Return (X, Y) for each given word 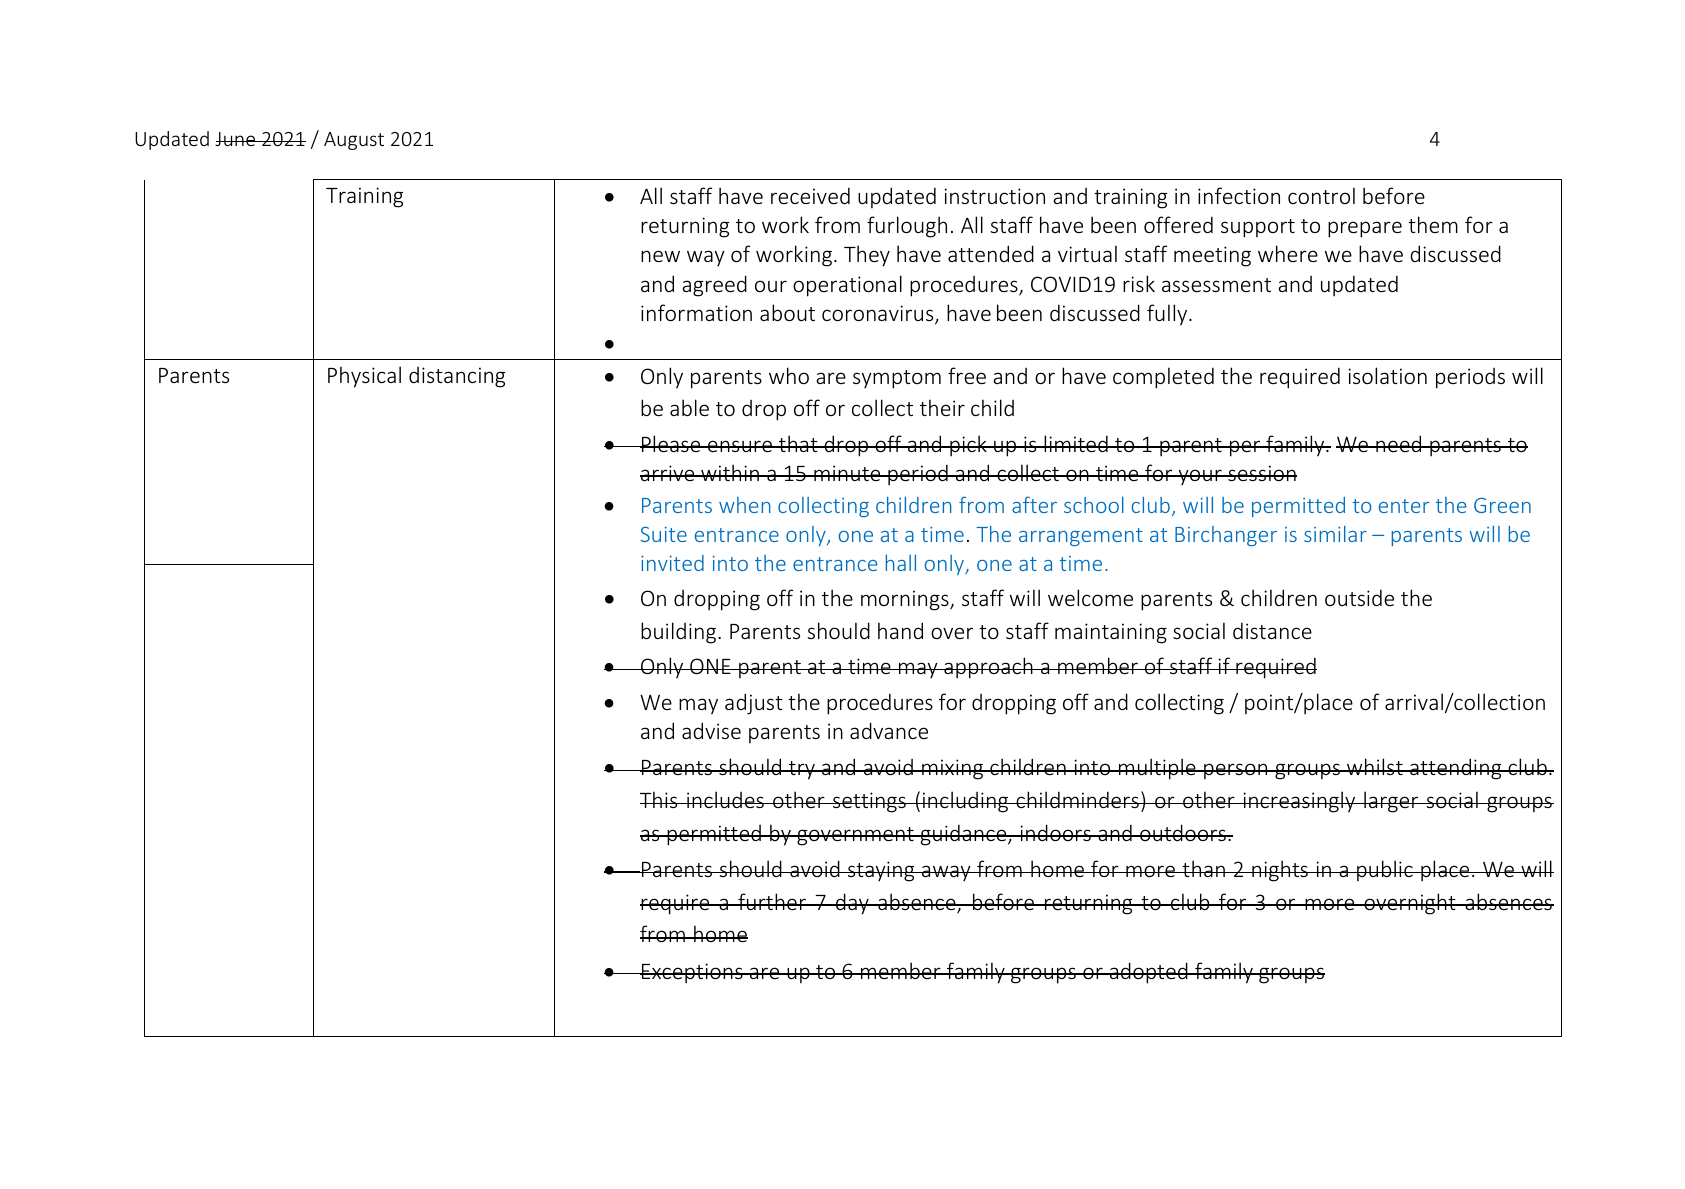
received (810, 195)
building (680, 633)
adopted (1149, 973)
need (1399, 443)
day (852, 904)
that (798, 443)
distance (1272, 630)
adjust (754, 704)
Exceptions (692, 973)
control (1321, 195)
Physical (364, 377)
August (354, 141)
